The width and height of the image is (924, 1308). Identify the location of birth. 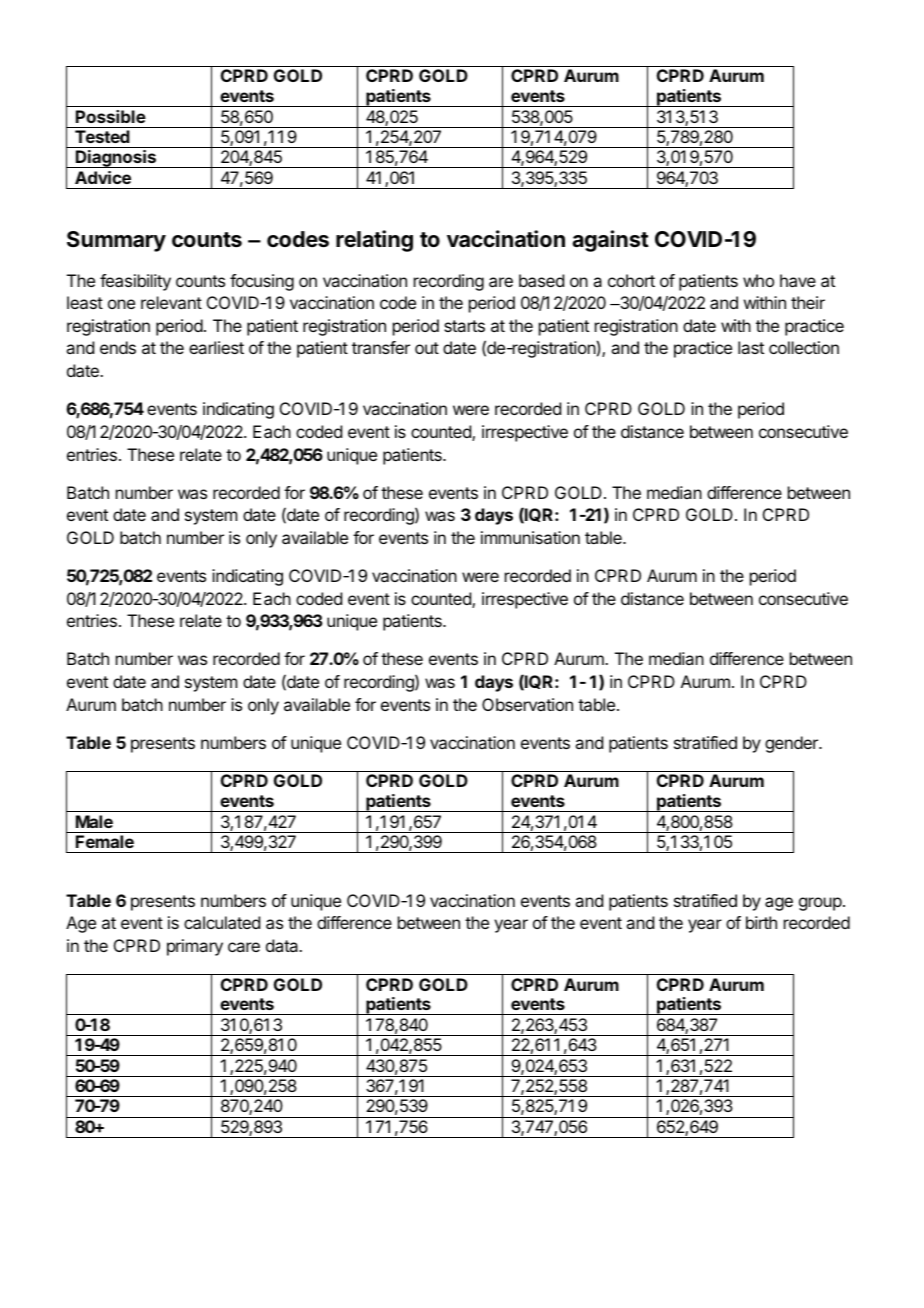
(761, 922).
